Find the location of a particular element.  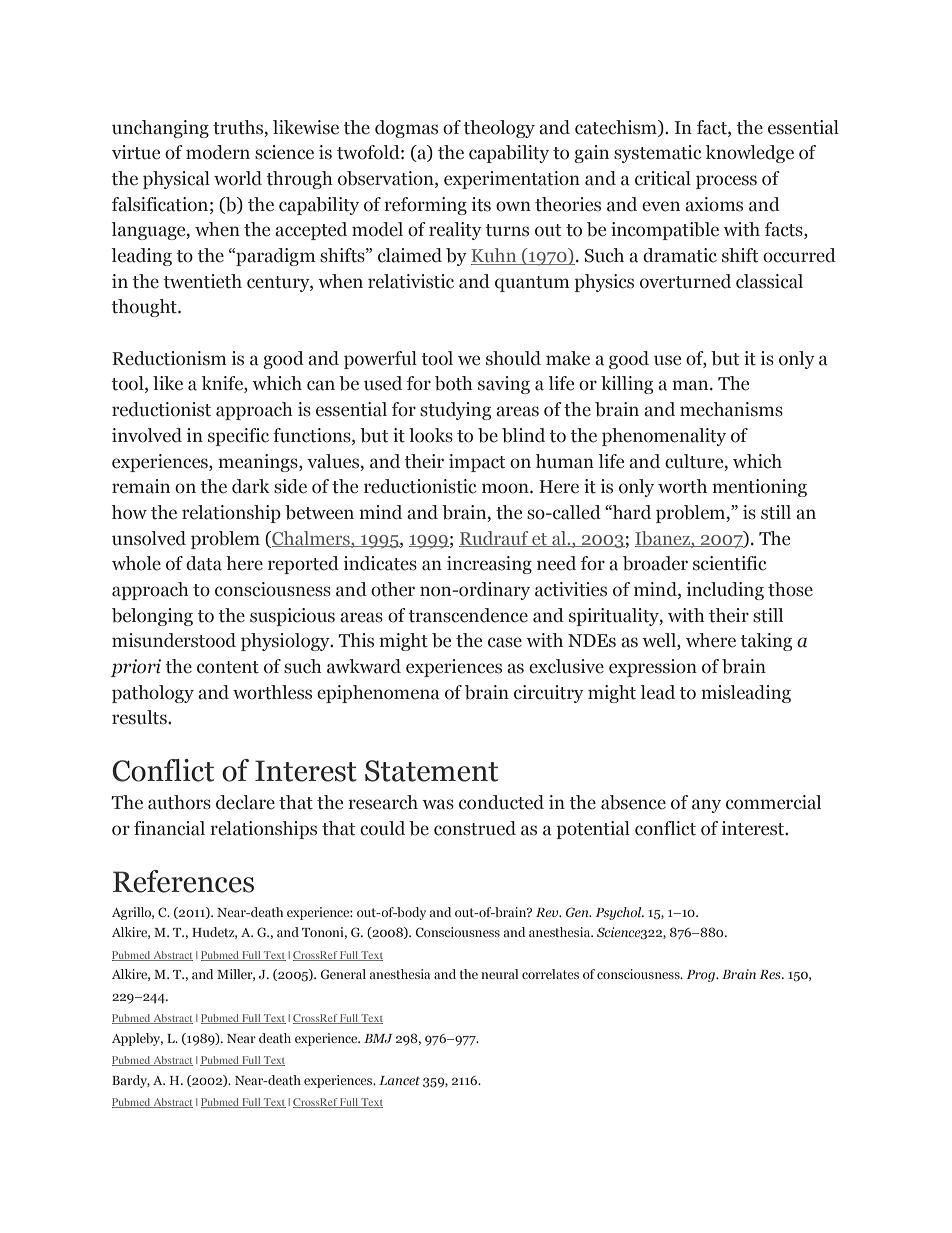

knowledge is located at coordinates (750, 154).
